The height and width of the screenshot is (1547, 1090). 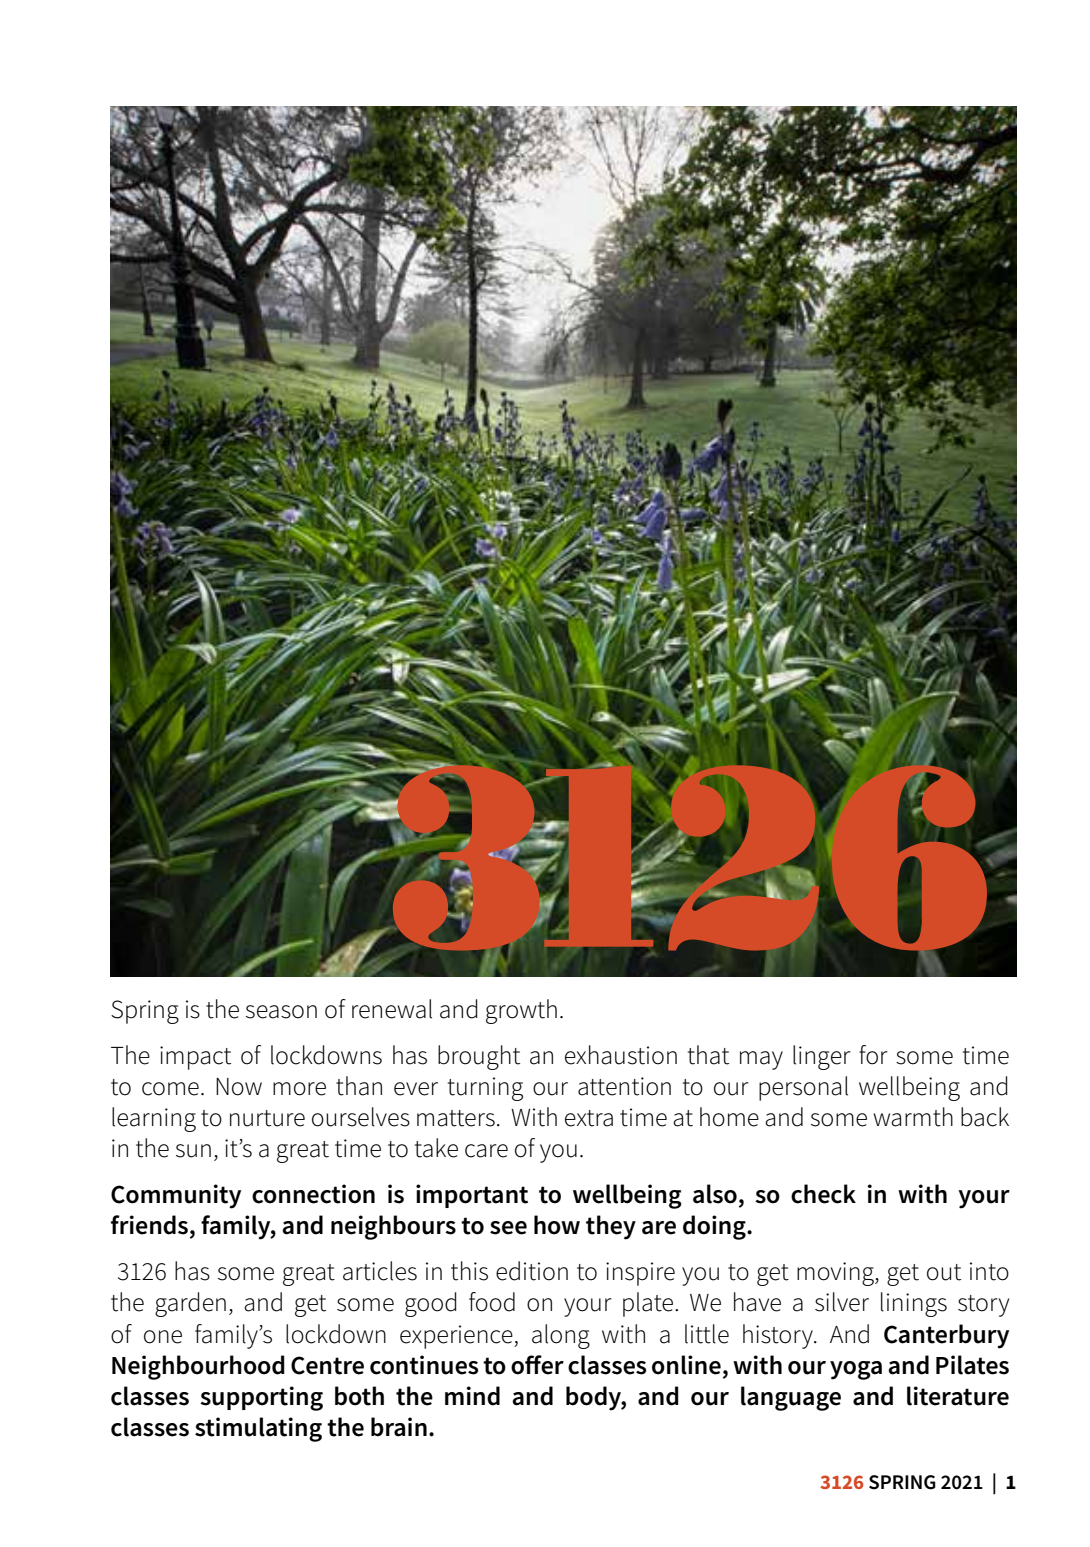 What do you see at coordinates (873, 1055) in the screenshot?
I see `for` at bounding box center [873, 1055].
